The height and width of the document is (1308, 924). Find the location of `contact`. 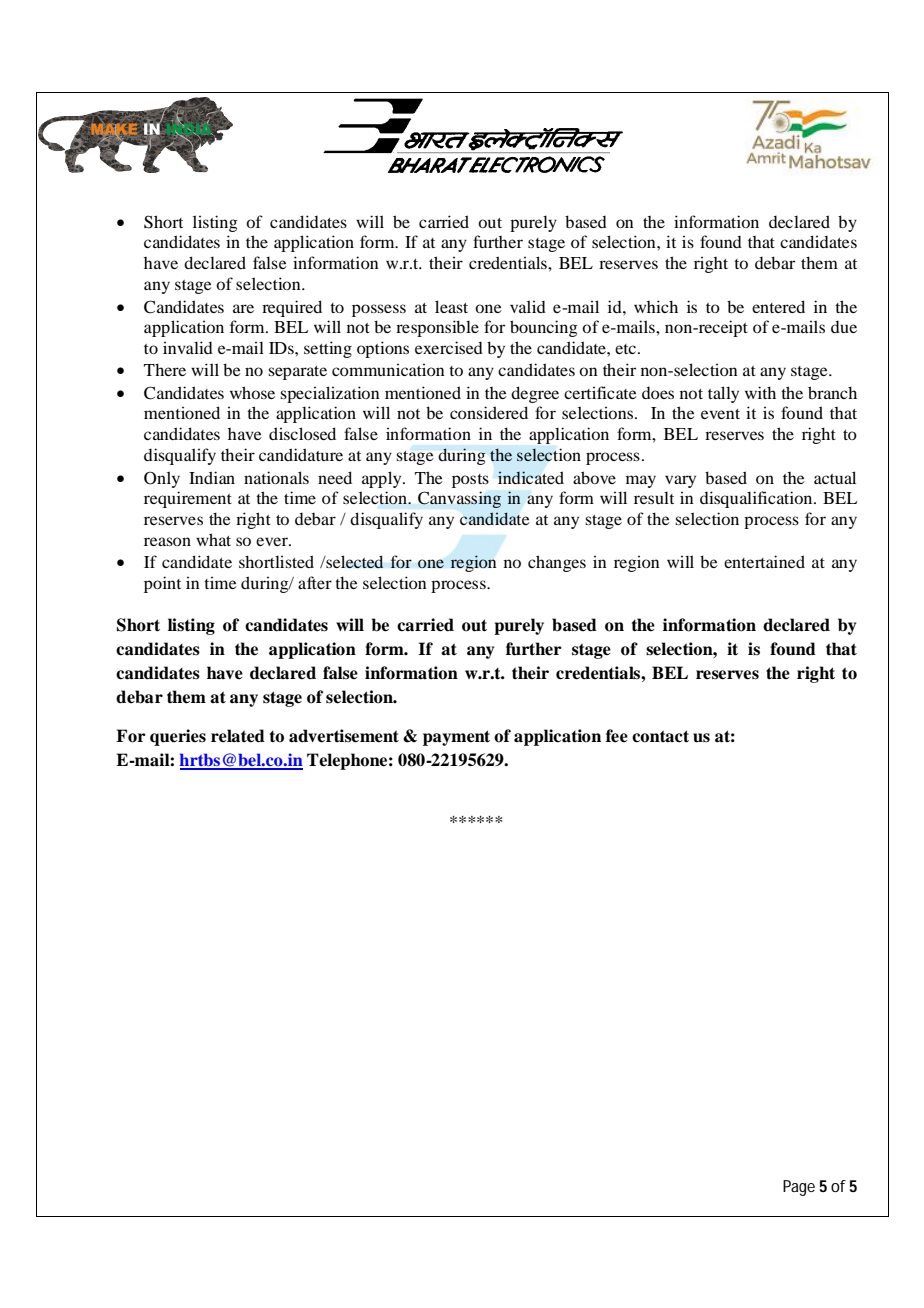

contact is located at coordinates (660, 736).
